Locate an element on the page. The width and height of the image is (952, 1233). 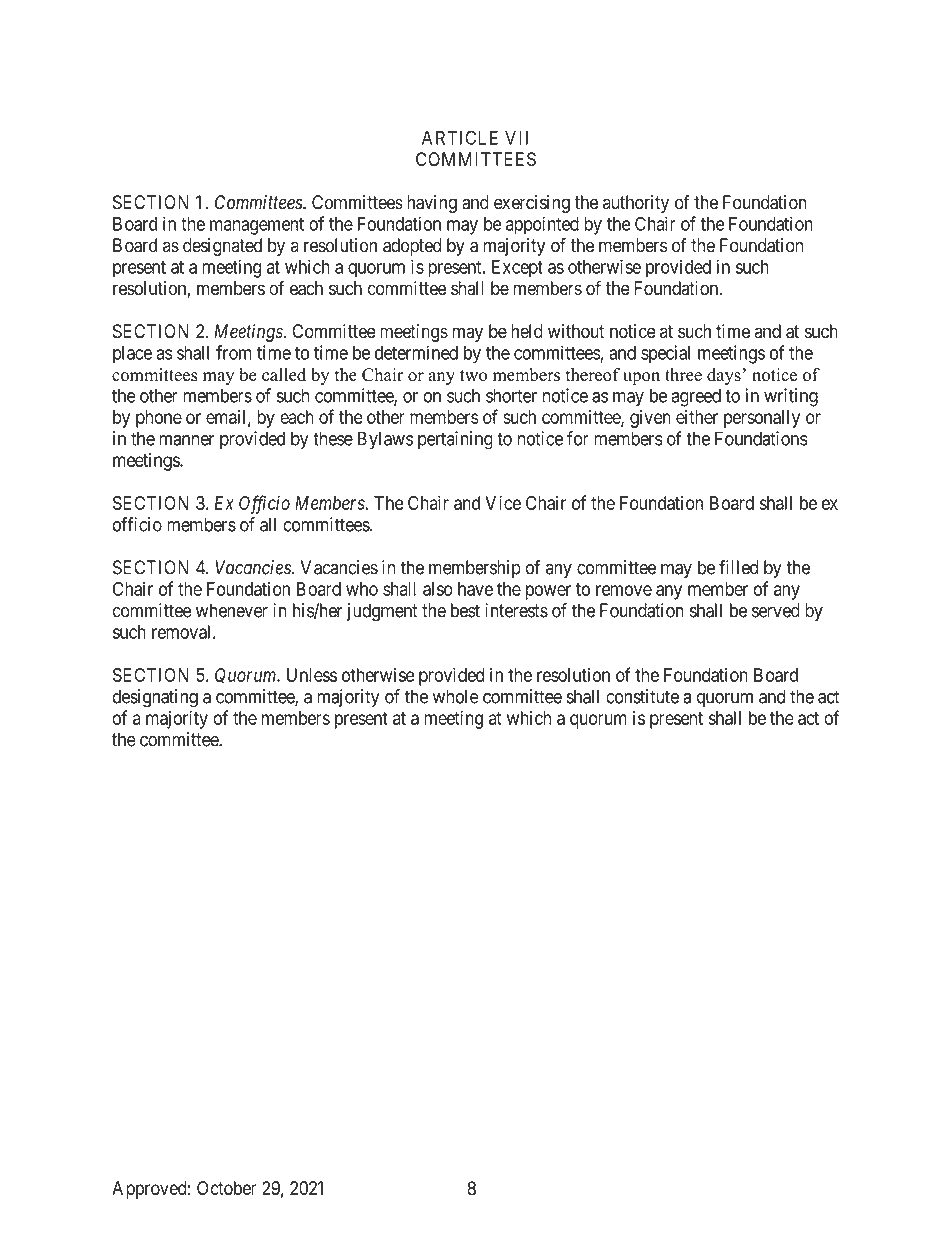
constitute is located at coordinates (642, 696).
